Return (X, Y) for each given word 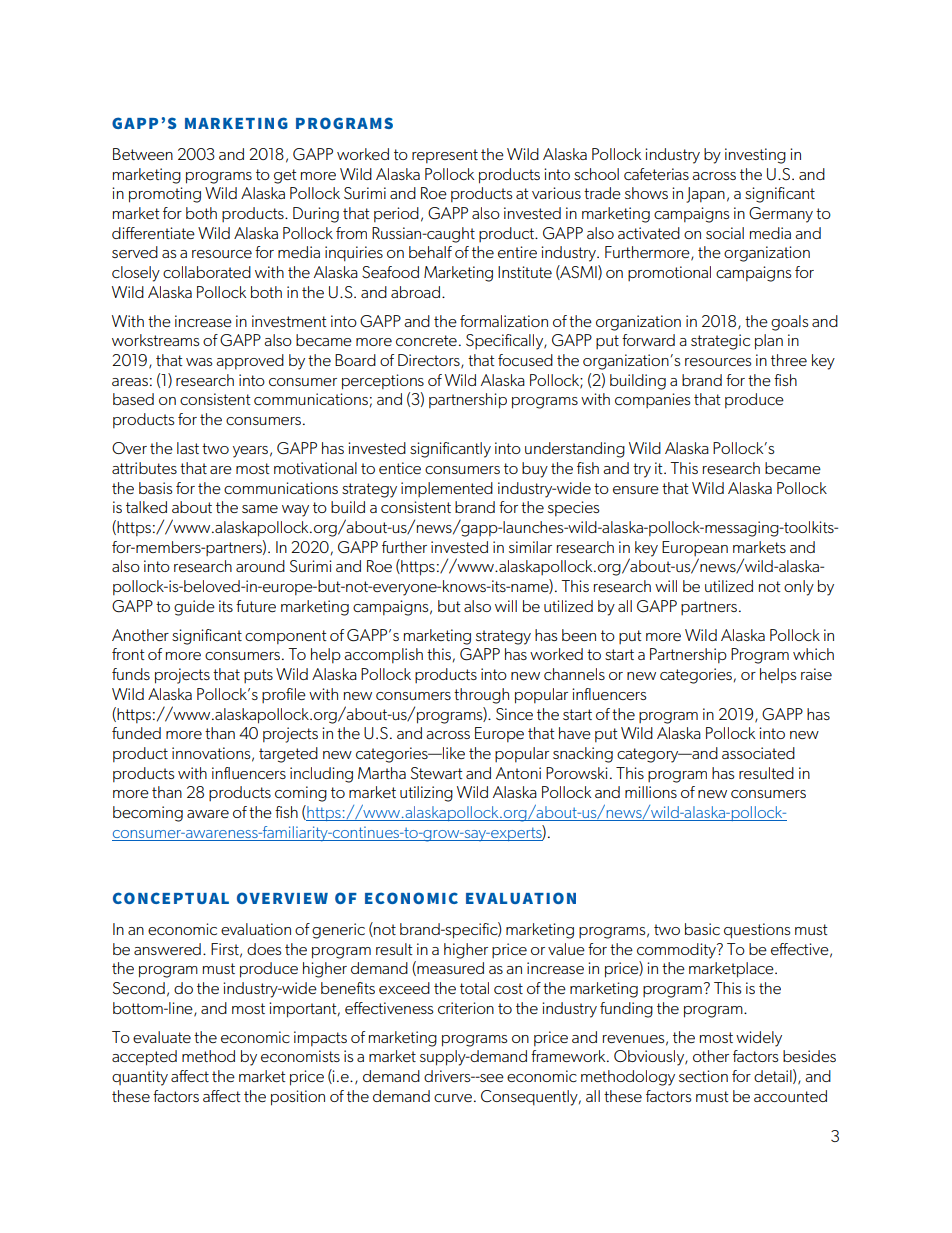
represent (445, 156)
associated (758, 753)
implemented (447, 489)
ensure (636, 490)
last (188, 448)
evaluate (162, 1037)
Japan (705, 195)
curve (453, 1098)
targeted (288, 755)
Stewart (437, 773)
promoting (165, 195)
